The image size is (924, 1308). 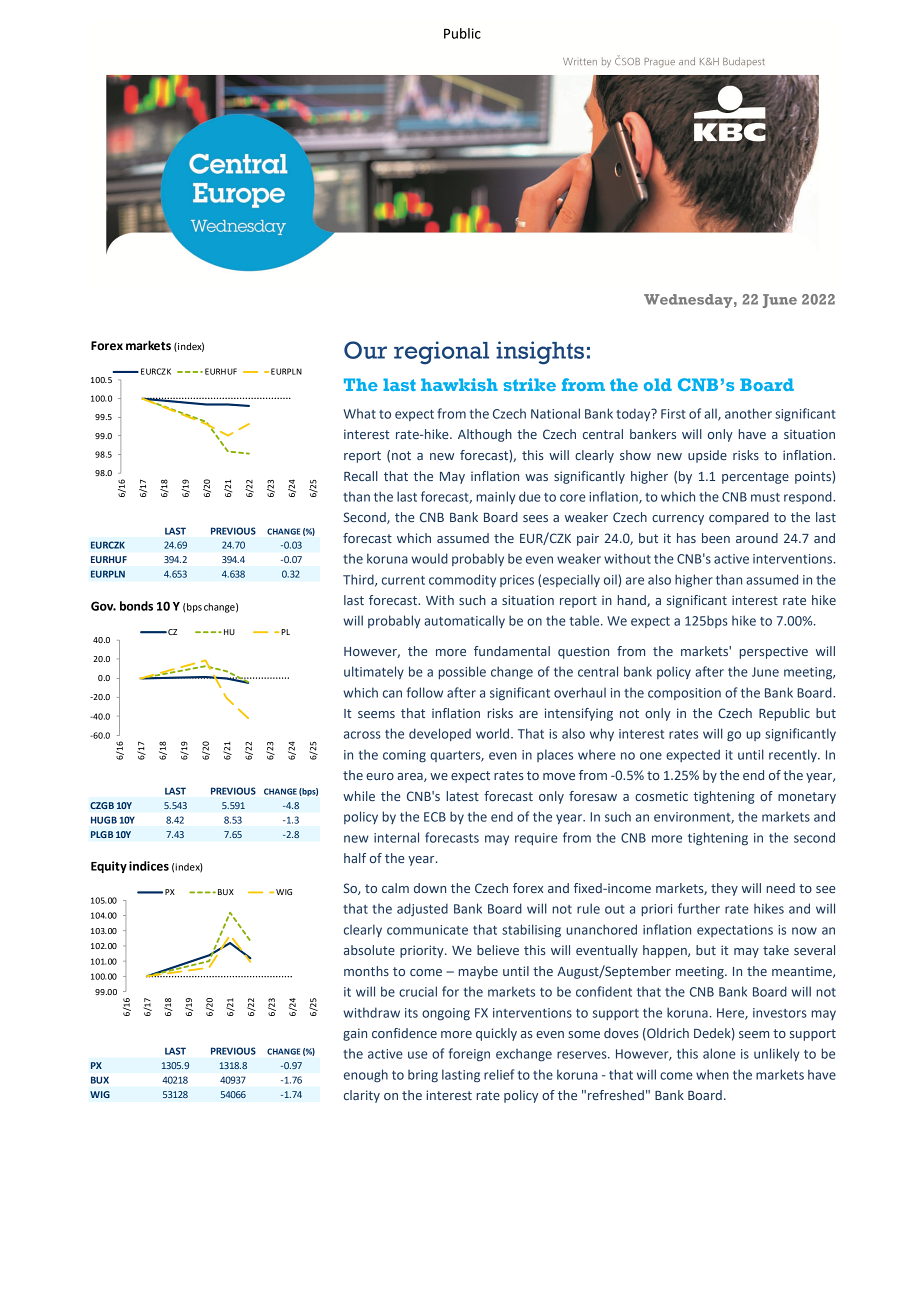 What do you see at coordinates (739, 518) in the screenshot?
I see `compared` at bounding box center [739, 518].
